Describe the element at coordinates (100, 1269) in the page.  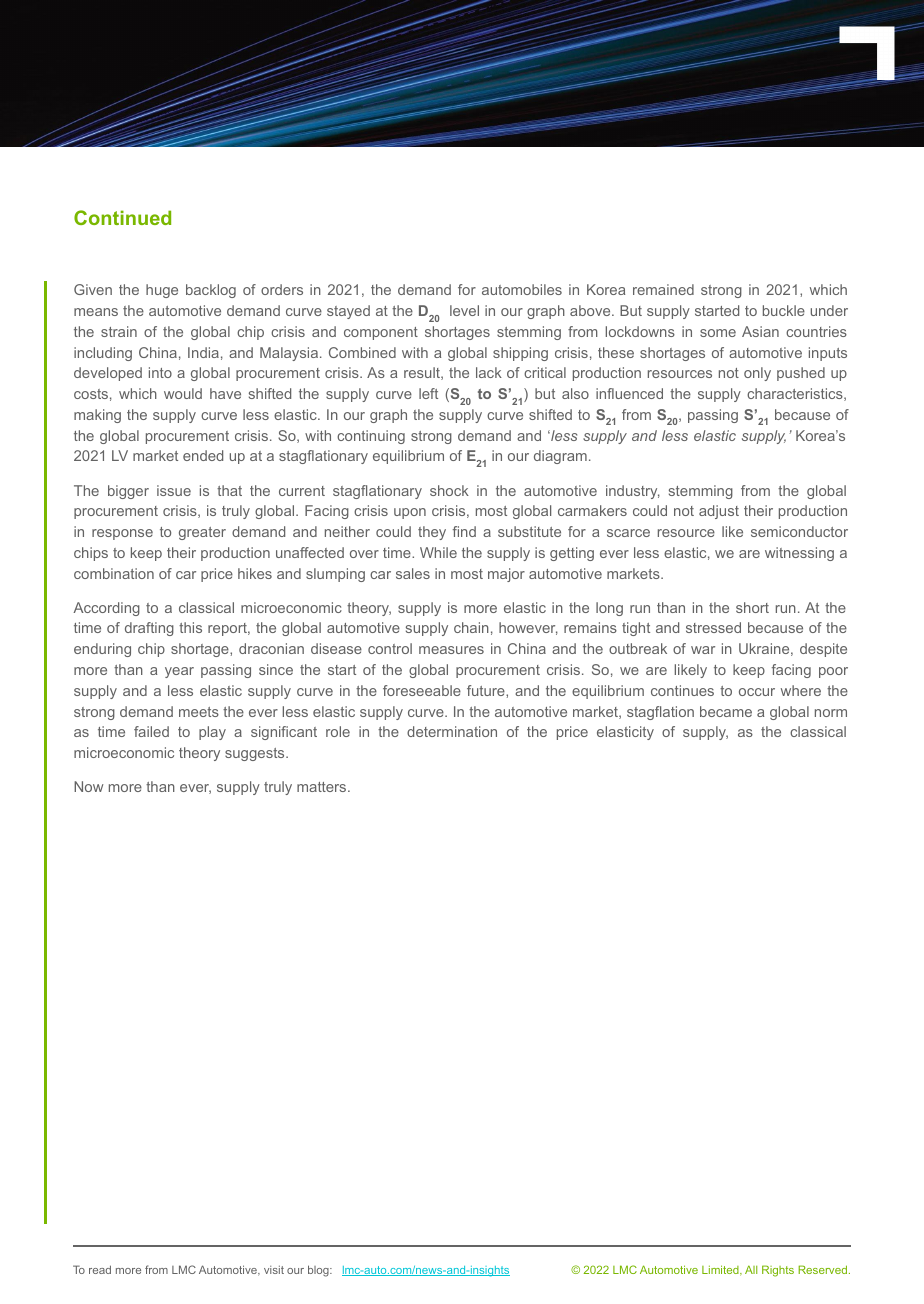
I see `read` at that location.
